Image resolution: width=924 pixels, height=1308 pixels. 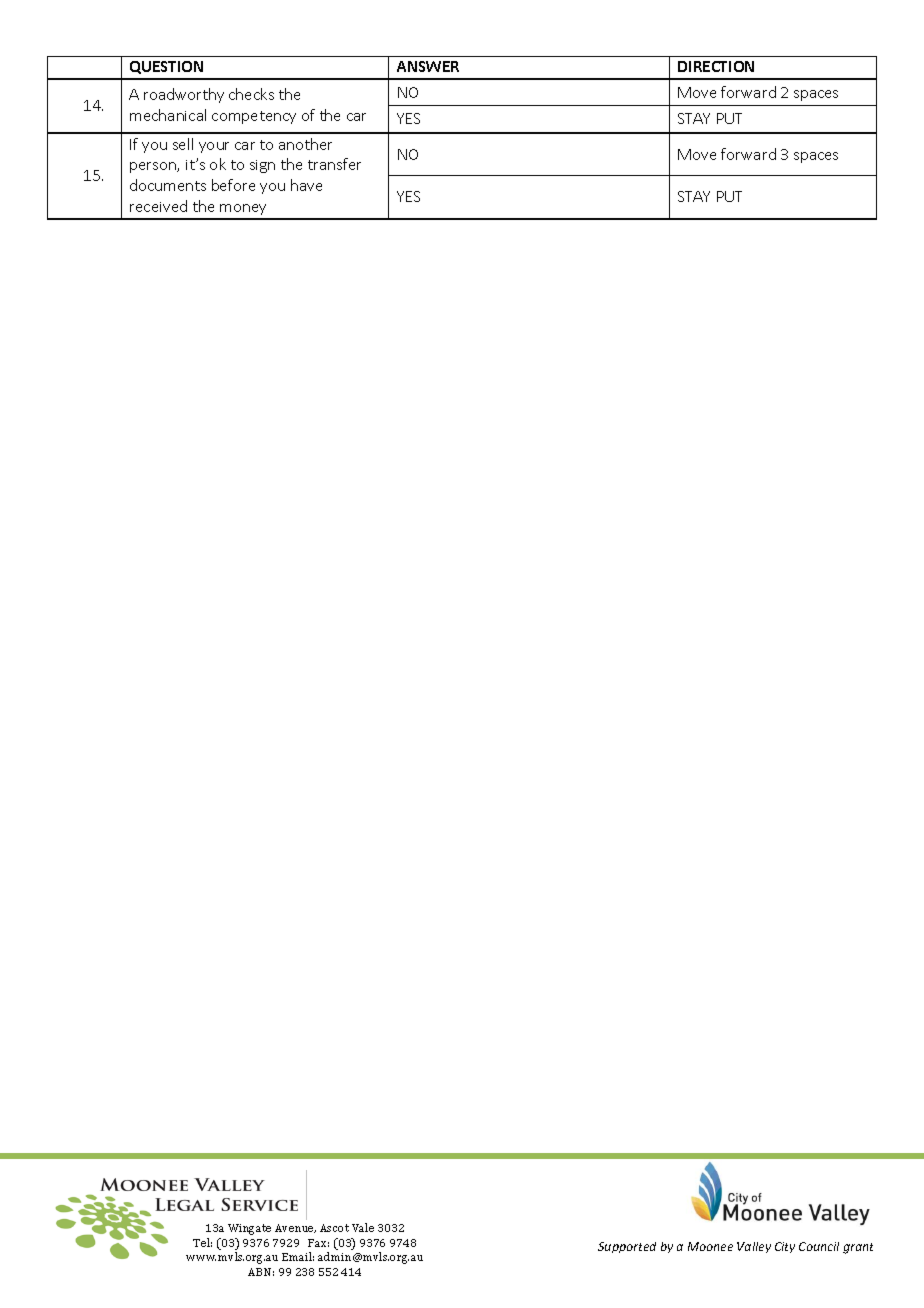 What do you see at coordinates (158, 206) in the screenshot?
I see `received` at bounding box center [158, 206].
